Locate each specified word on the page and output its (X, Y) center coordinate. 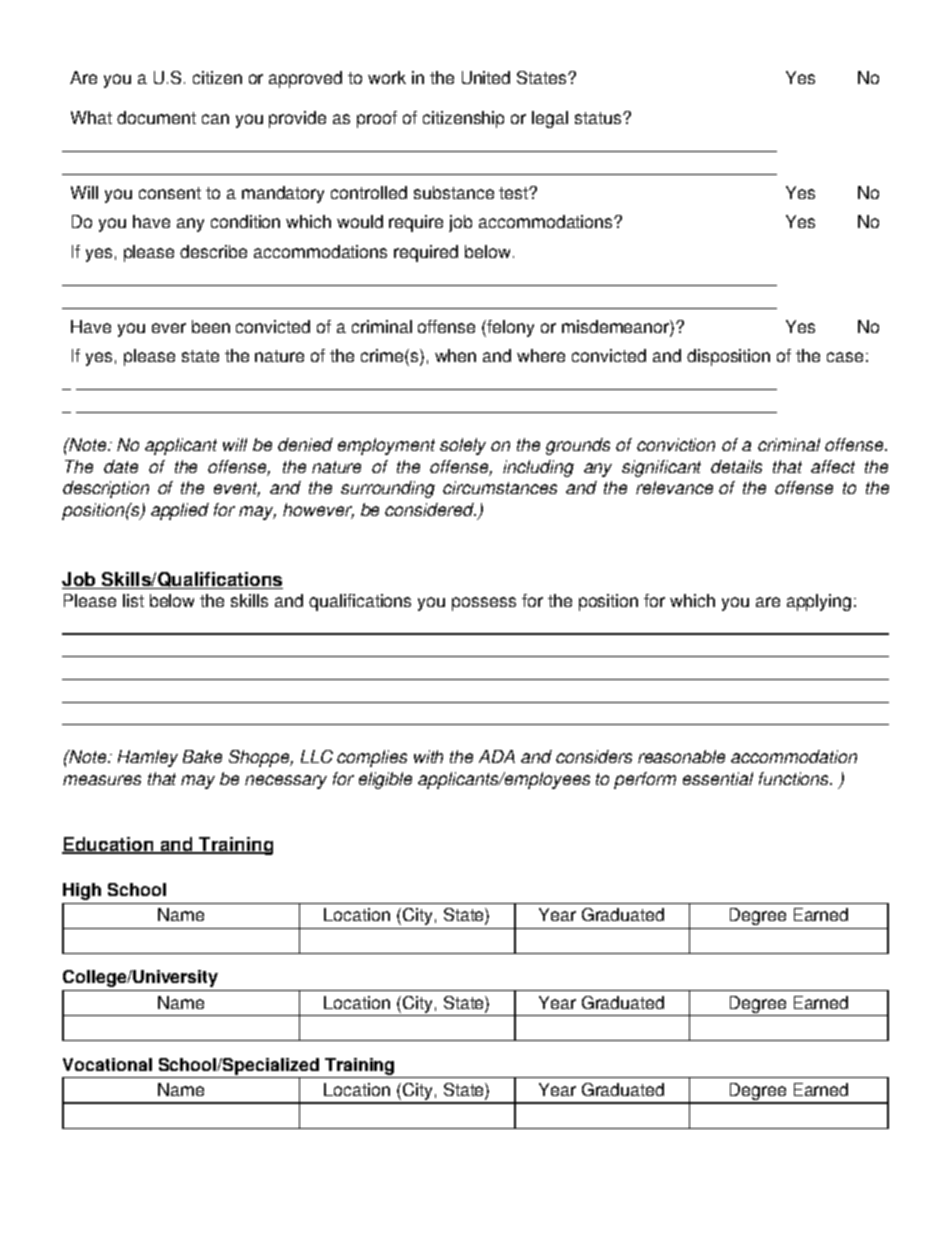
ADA (497, 756)
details (736, 466)
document (156, 117)
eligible (385, 780)
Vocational (107, 1064)
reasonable (681, 756)
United (486, 77)
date (121, 466)
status (599, 118)
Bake (202, 756)
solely (463, 446)
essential (718, 778)
